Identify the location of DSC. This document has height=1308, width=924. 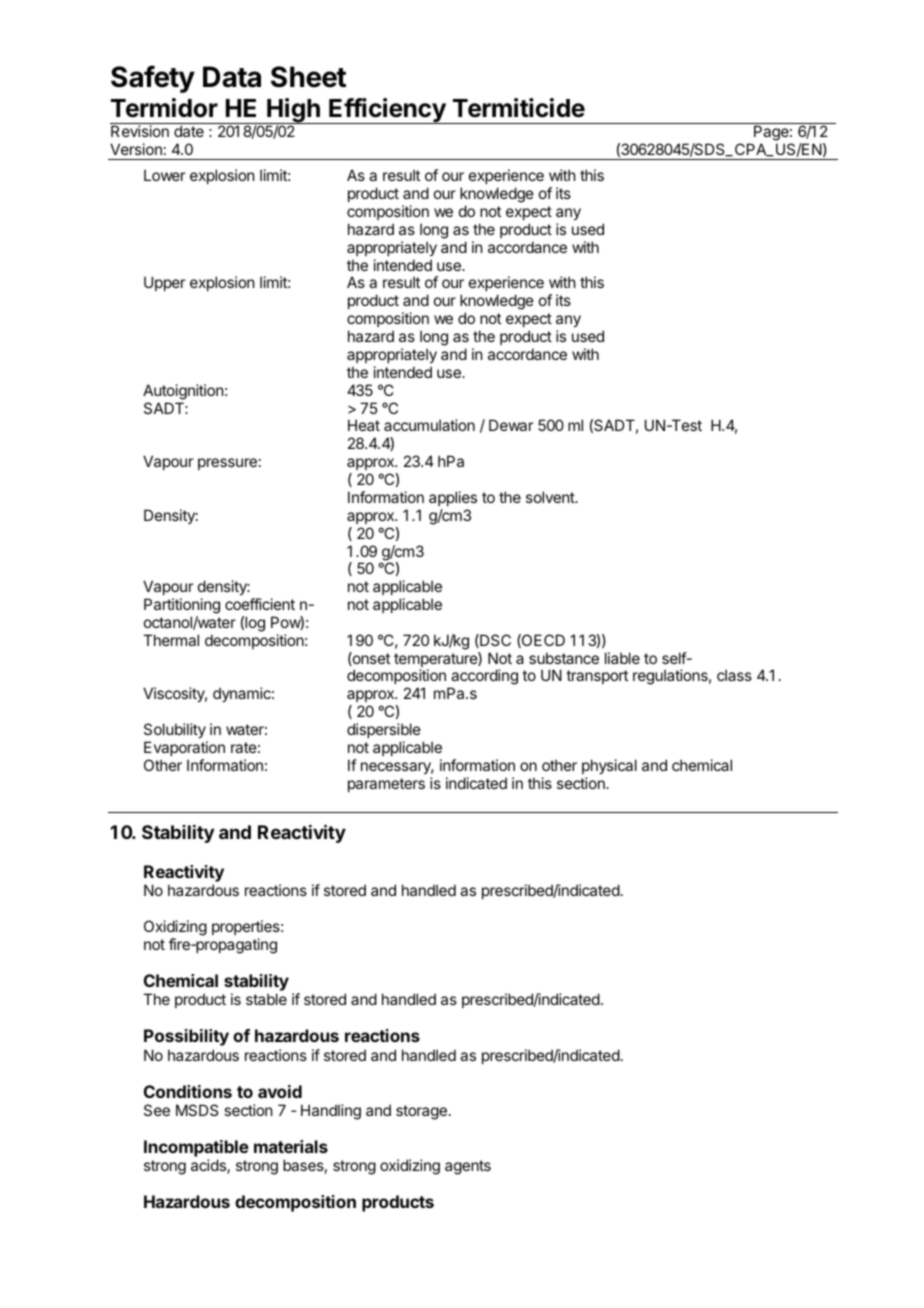
(494, 641).
